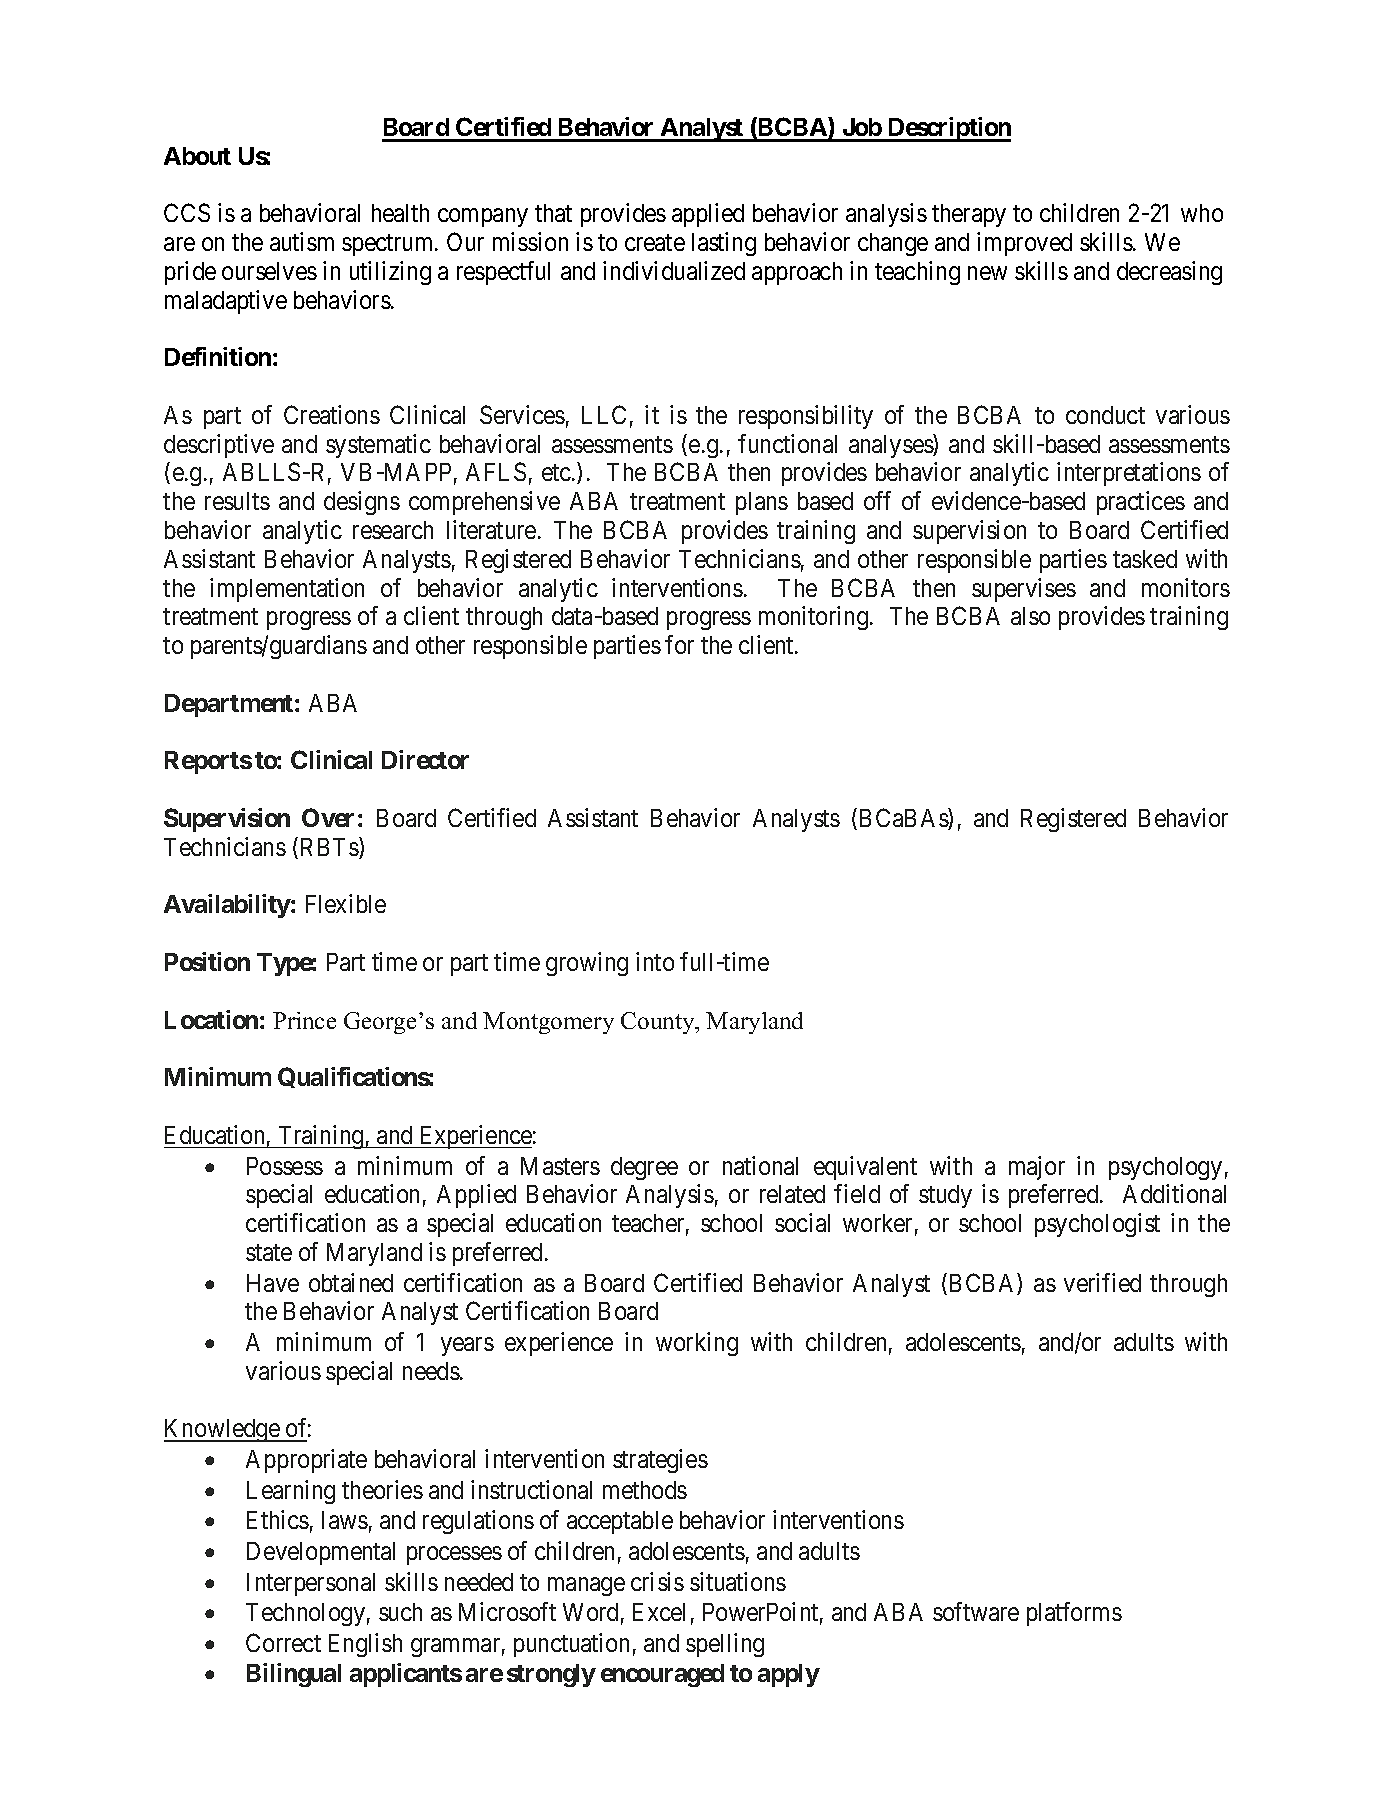 This image has width=1393, height=1803. I want to click on autism, so click(302, 241).
